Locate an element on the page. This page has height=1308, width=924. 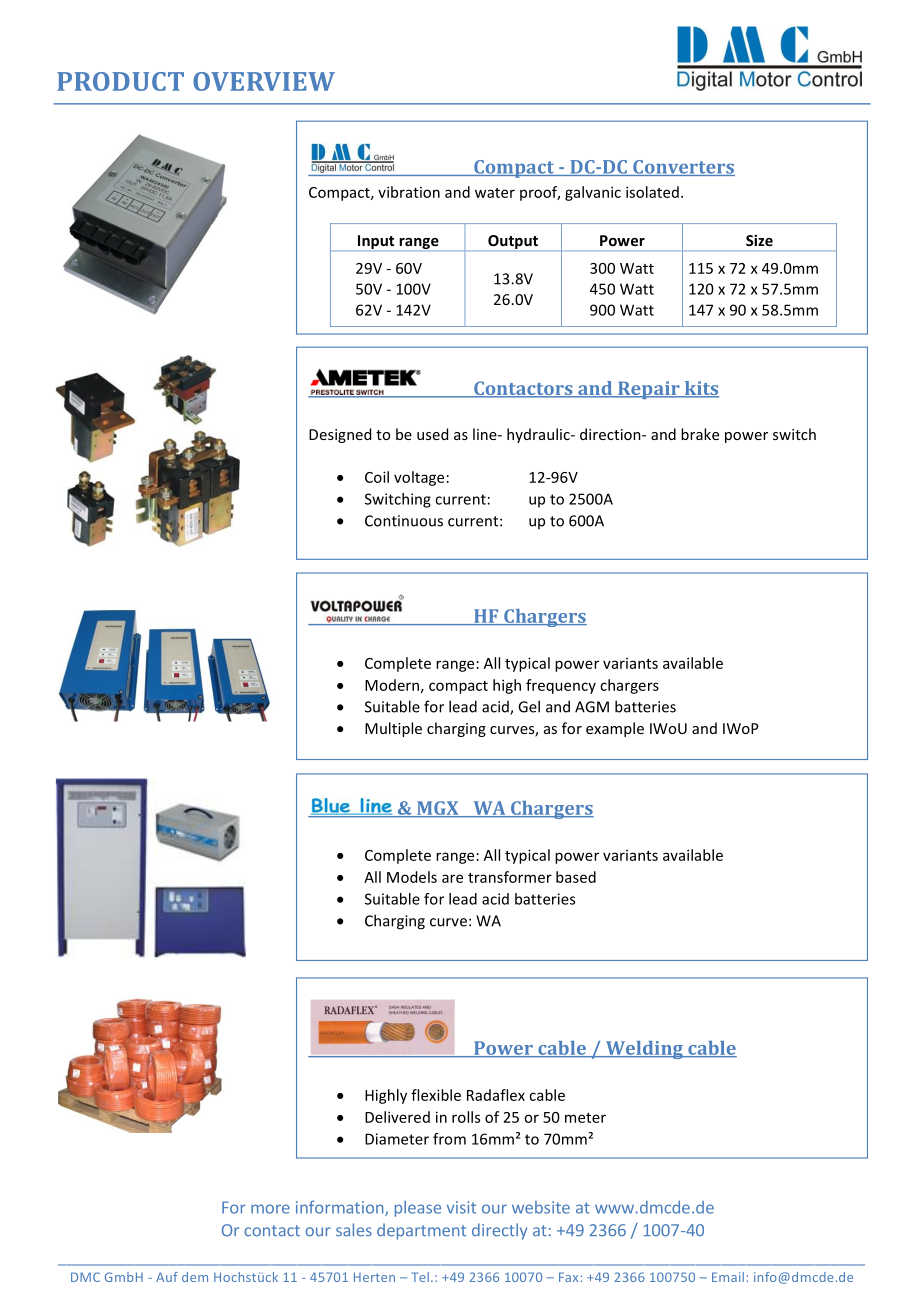
based is located at coordinates (576, 877).
